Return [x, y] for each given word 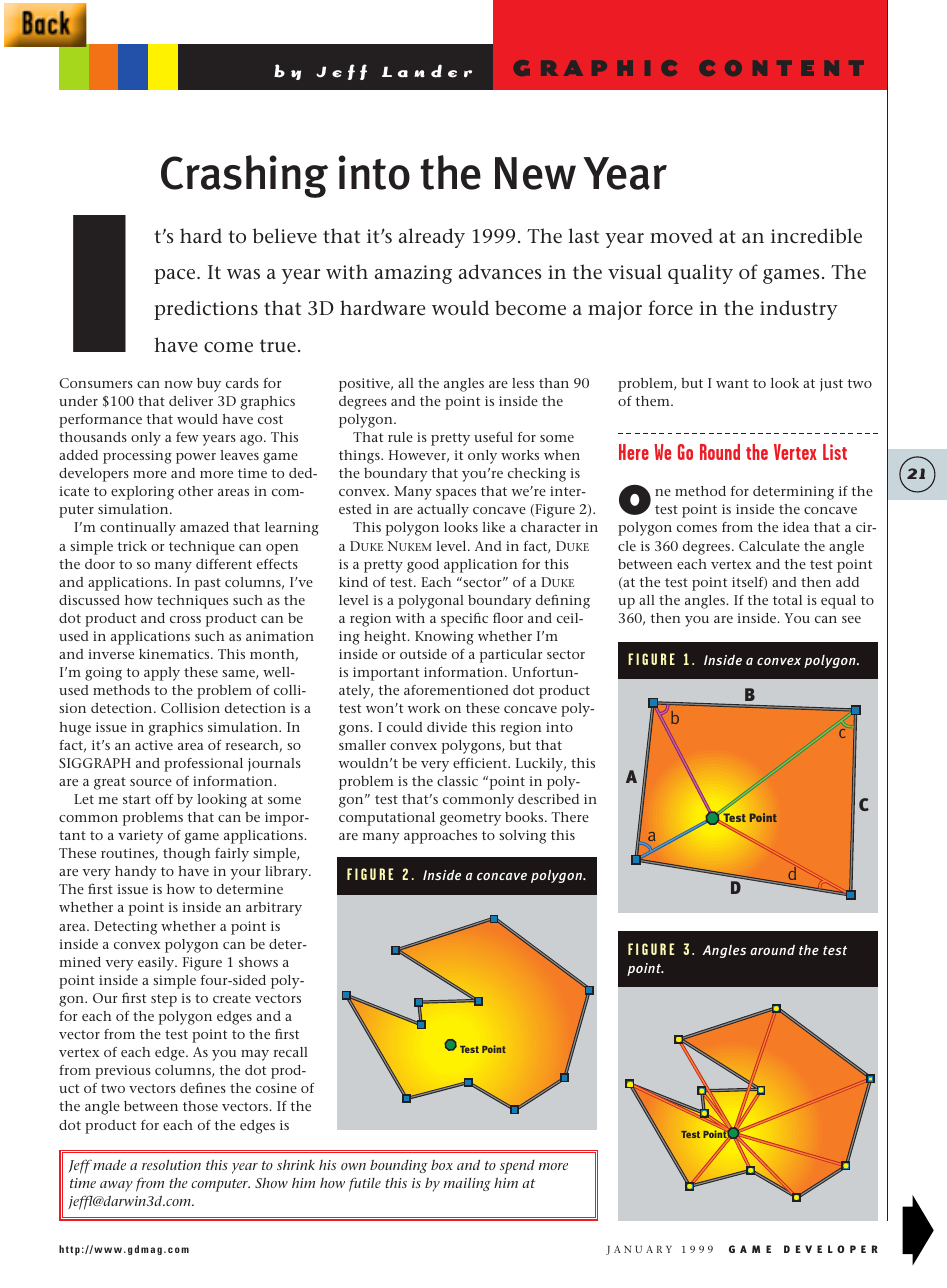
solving [522, 837]
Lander [427, 71]
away [116, 1186]
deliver [191, 401]
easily [157, 964]
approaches [440, 837]
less [523, 383]
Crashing [244, 176]
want [732, 383]
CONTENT [781, 68]
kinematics [175, 654]
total [787, 600]
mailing [467, 1184]
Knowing [444, 638]
